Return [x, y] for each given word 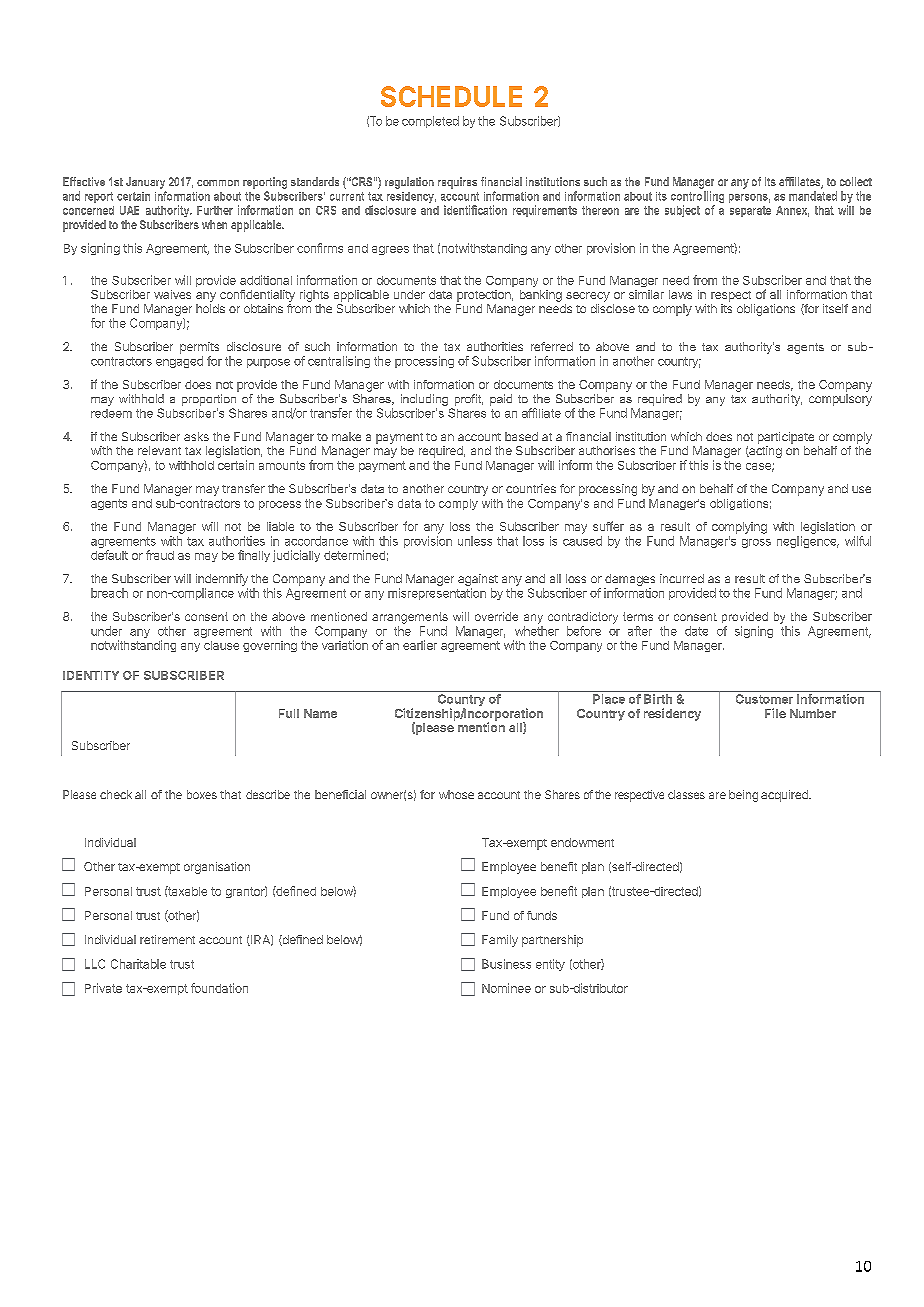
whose [456, 794]
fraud [160, 555]
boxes [202, 794]
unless [475, 541]
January [145, 183]
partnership [552, 941]
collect [856, 181]
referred [552, 346]
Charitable [138, 964]
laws [680, 294]
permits [199, 348]
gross [756, 543]
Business [506, 964]
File [775, 713]
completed [430, 122]
